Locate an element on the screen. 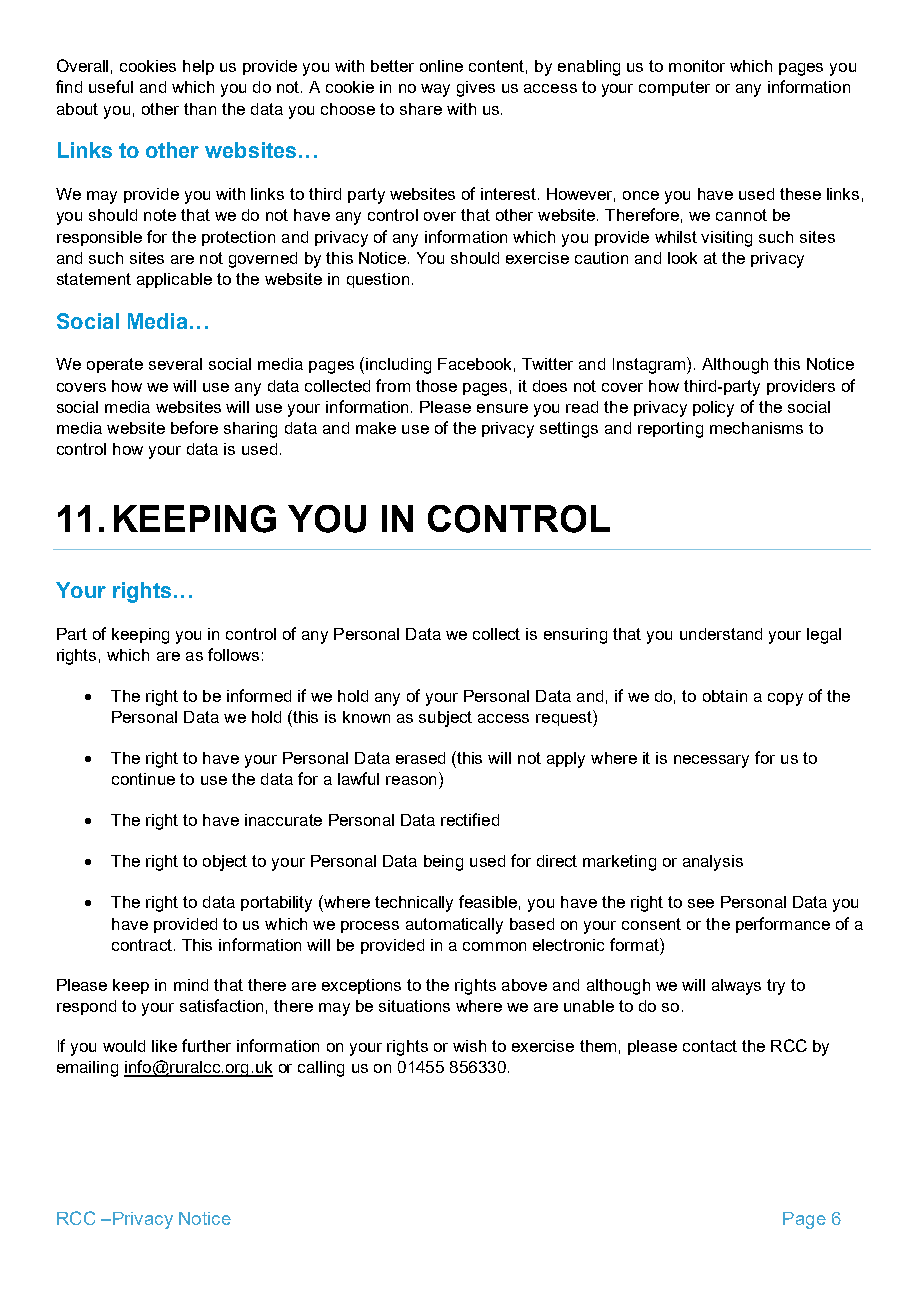  before is located at coordinates (194, 427).
